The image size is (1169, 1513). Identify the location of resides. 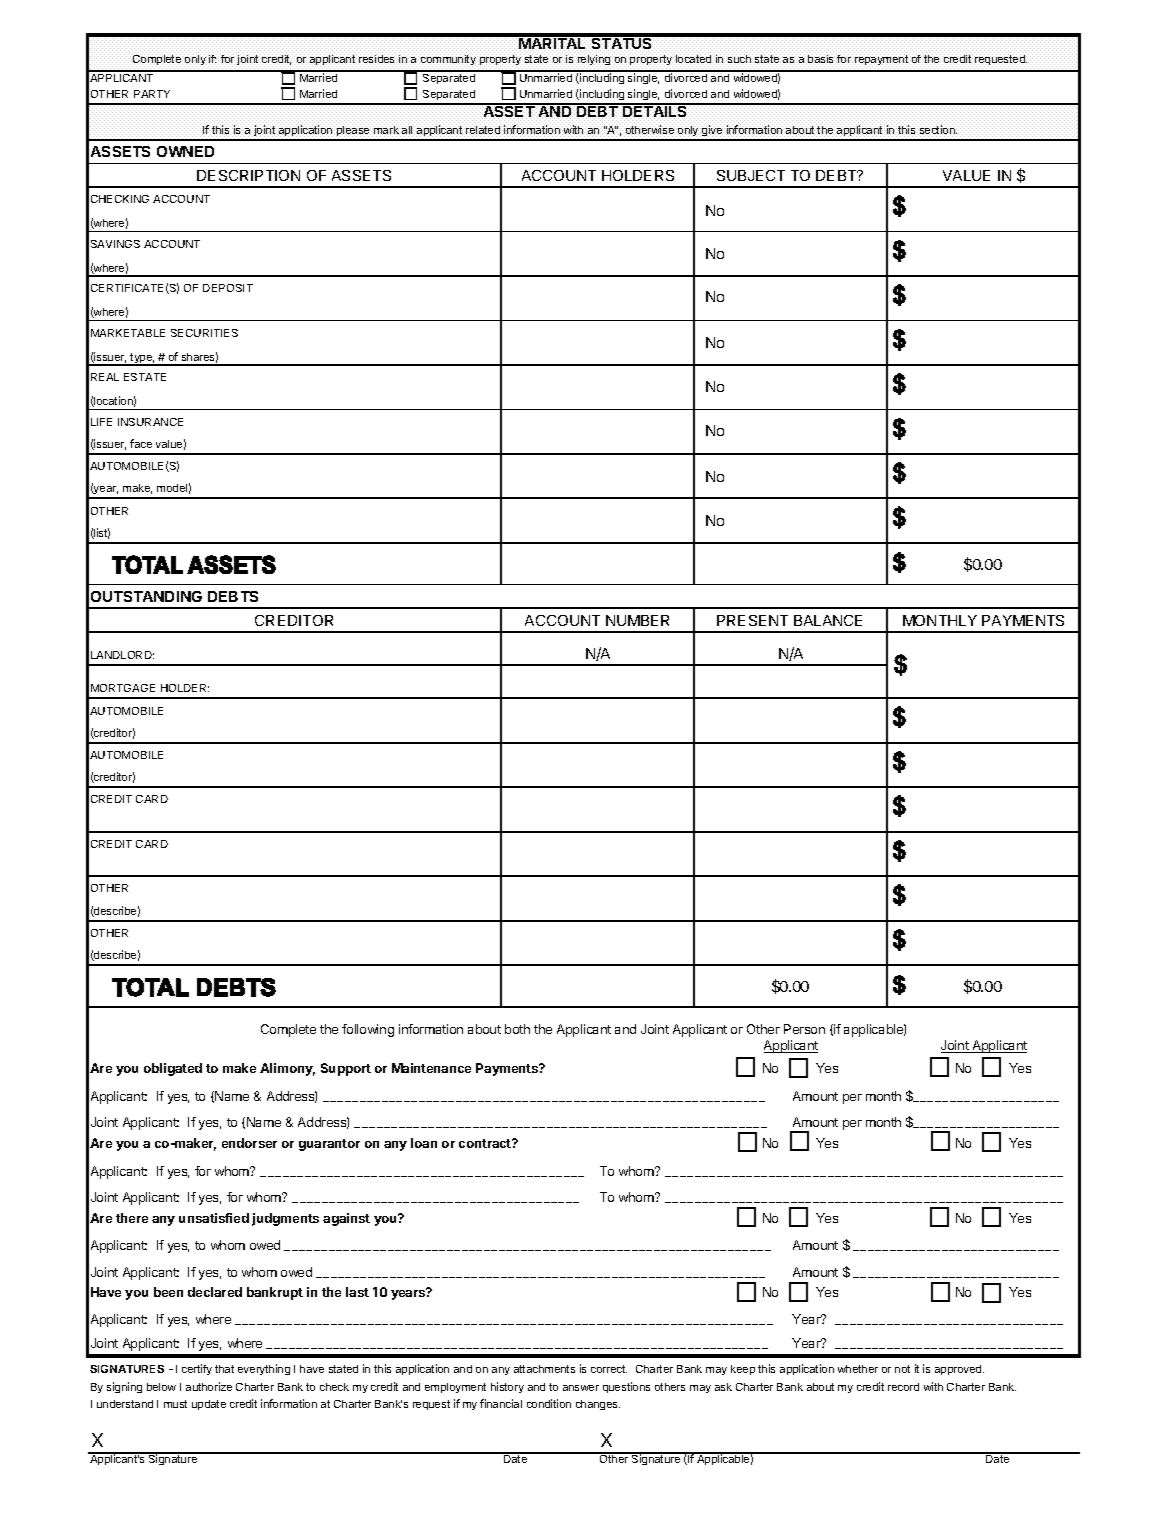
(377, 59).
